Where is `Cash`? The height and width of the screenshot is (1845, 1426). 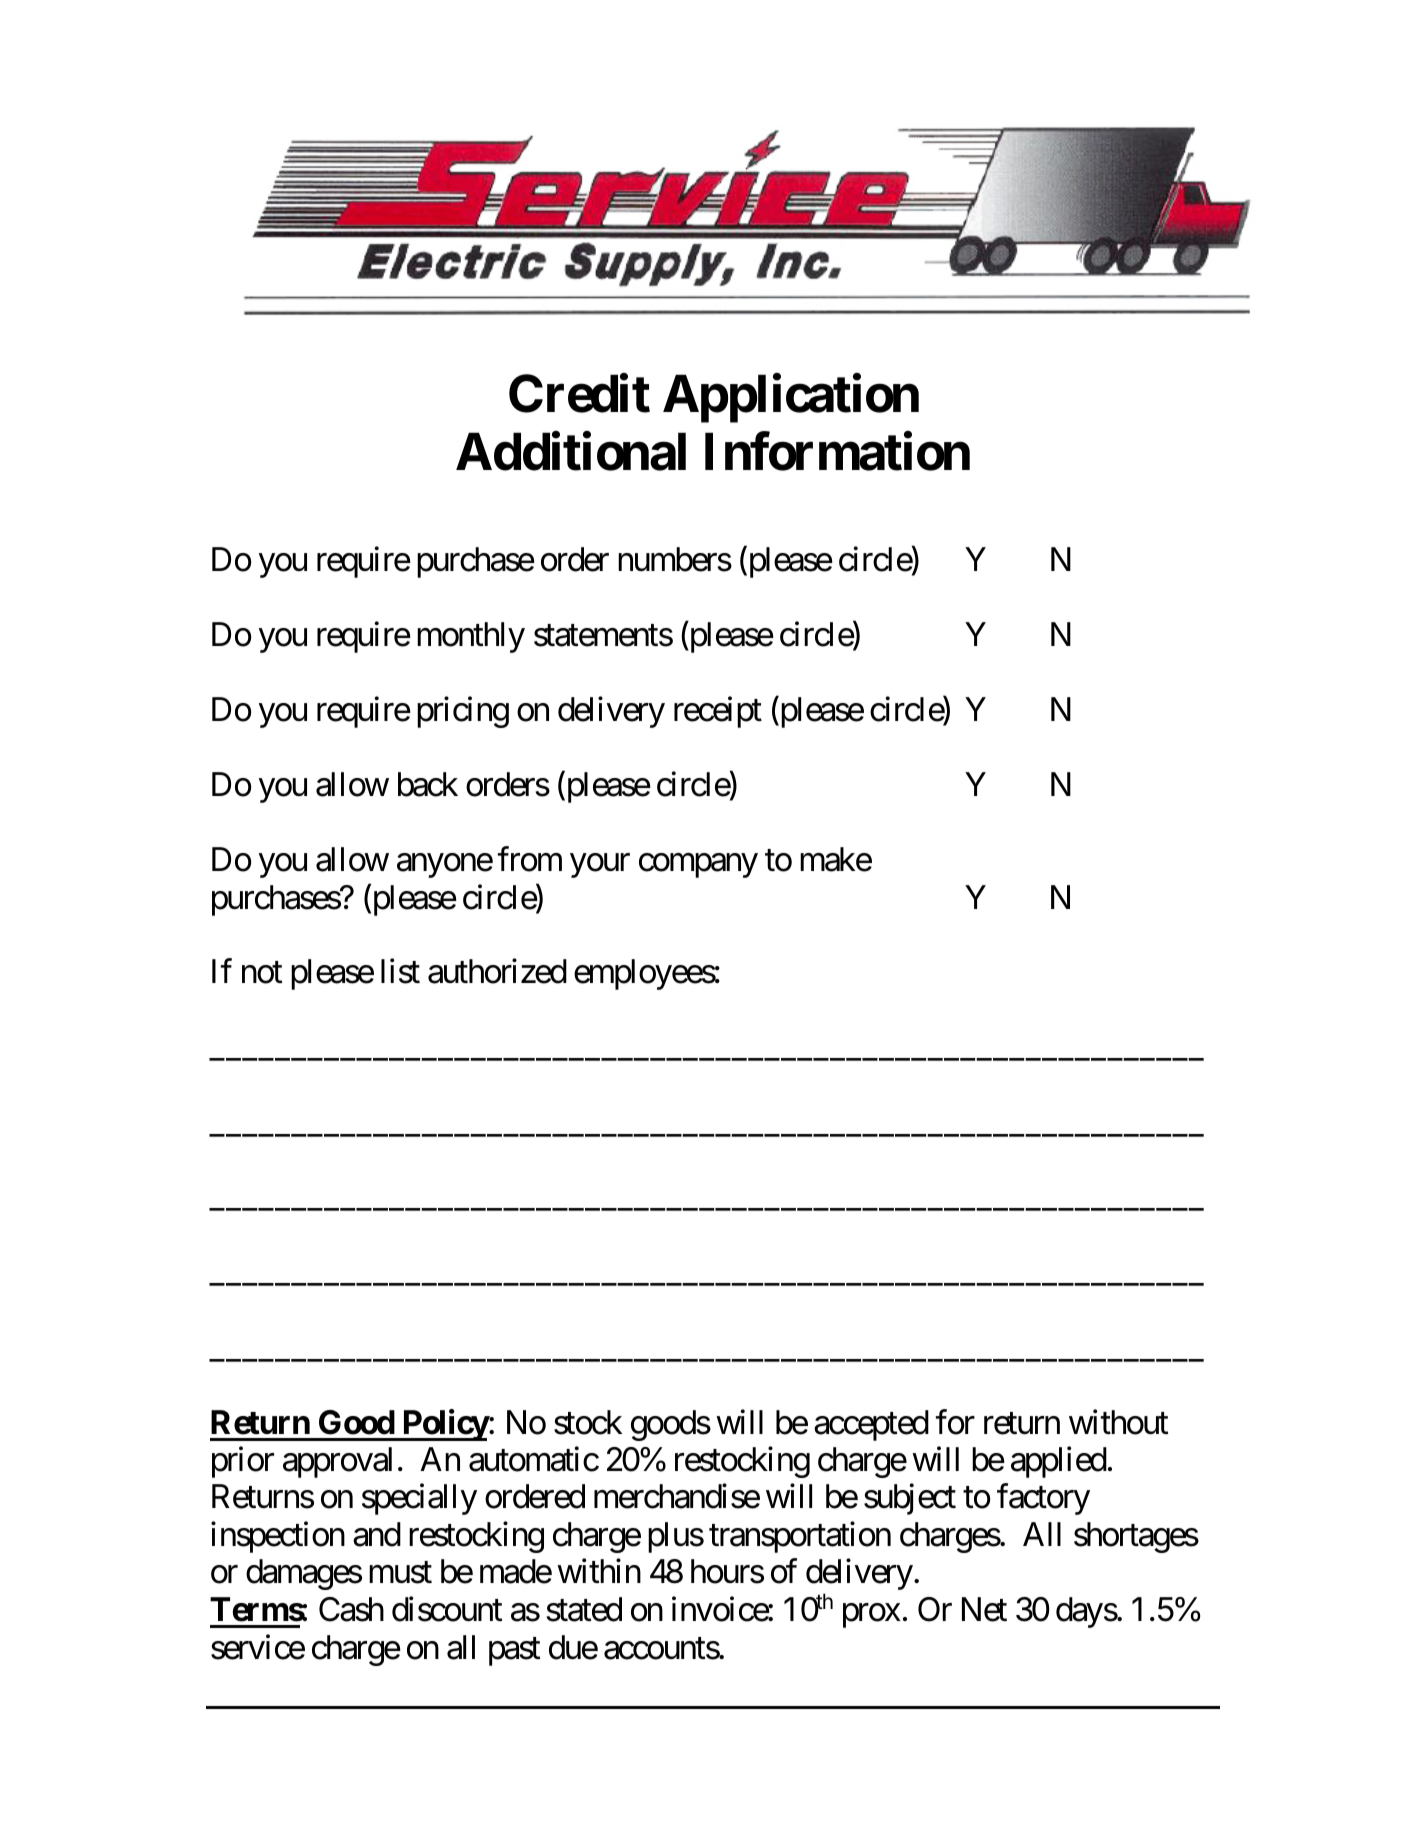 Cash is located at coordinates (351, 1609).
